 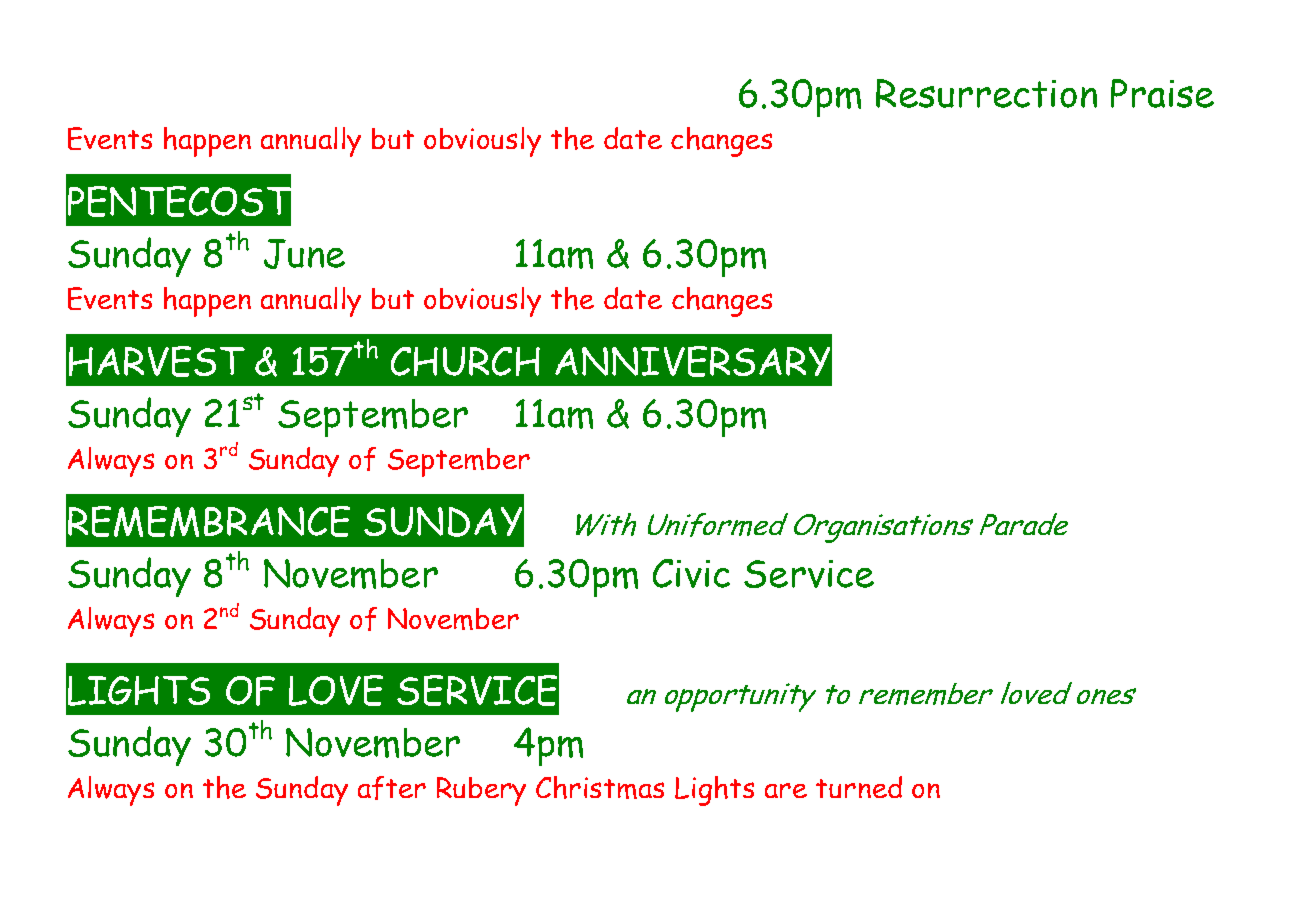 I want to click on are, so click(x=786, y=790).
